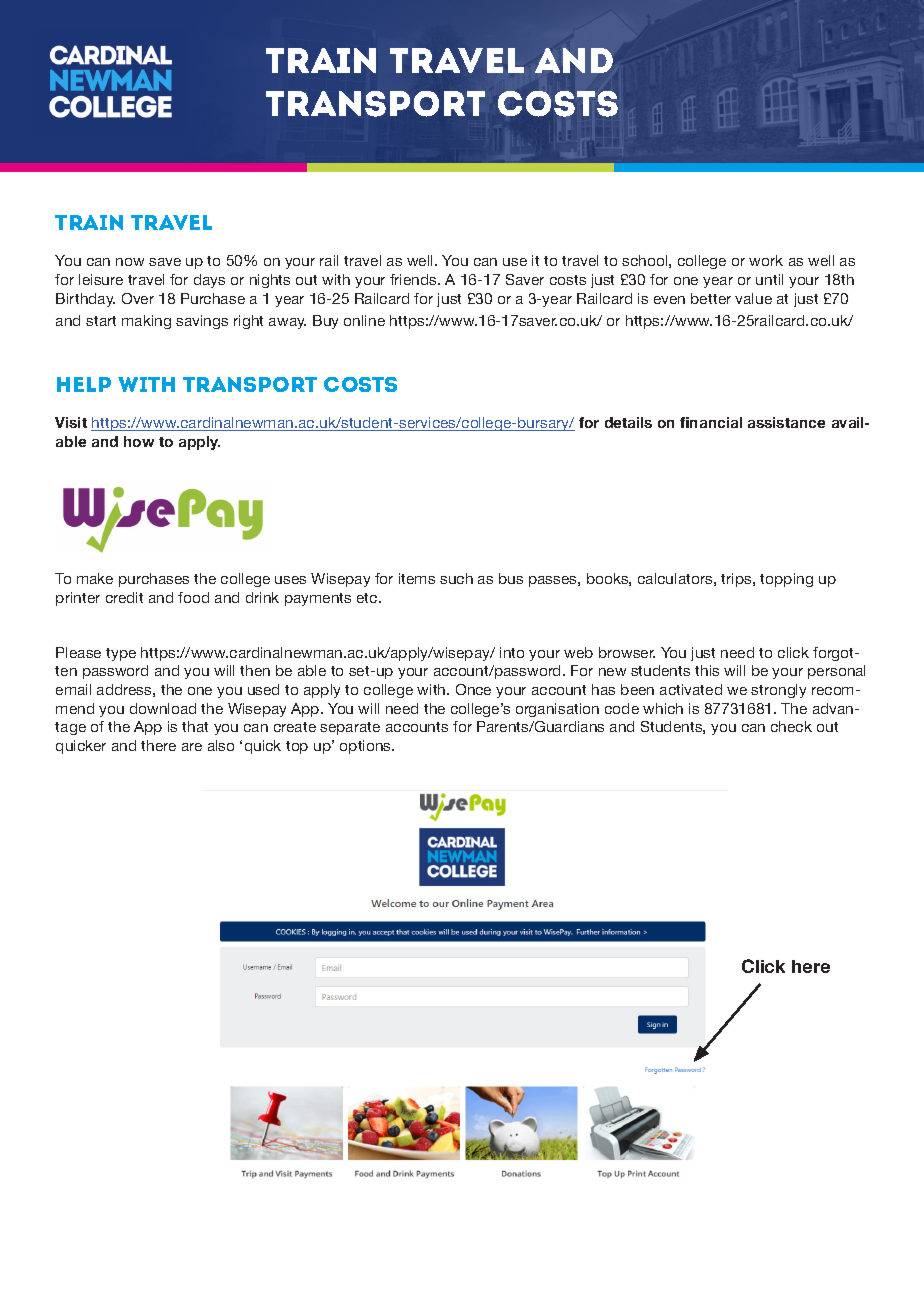  Describe the element at coordinates (786, 580) in the screenshot. I see `topping` at that location.
